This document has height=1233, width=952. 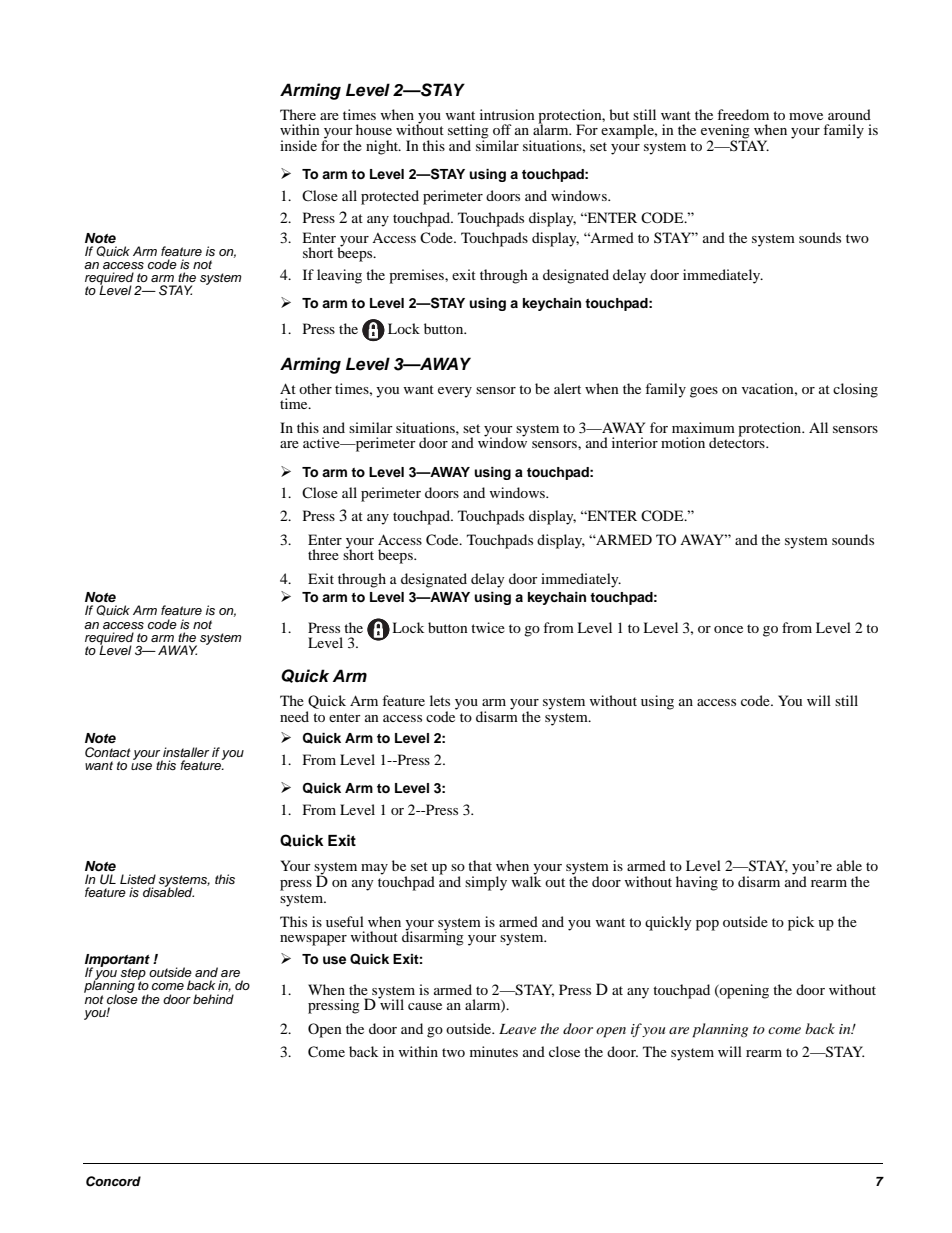 What do you see at coordinates (728, 629) in the document?
I see `once` at bounding box center [728, 629].
